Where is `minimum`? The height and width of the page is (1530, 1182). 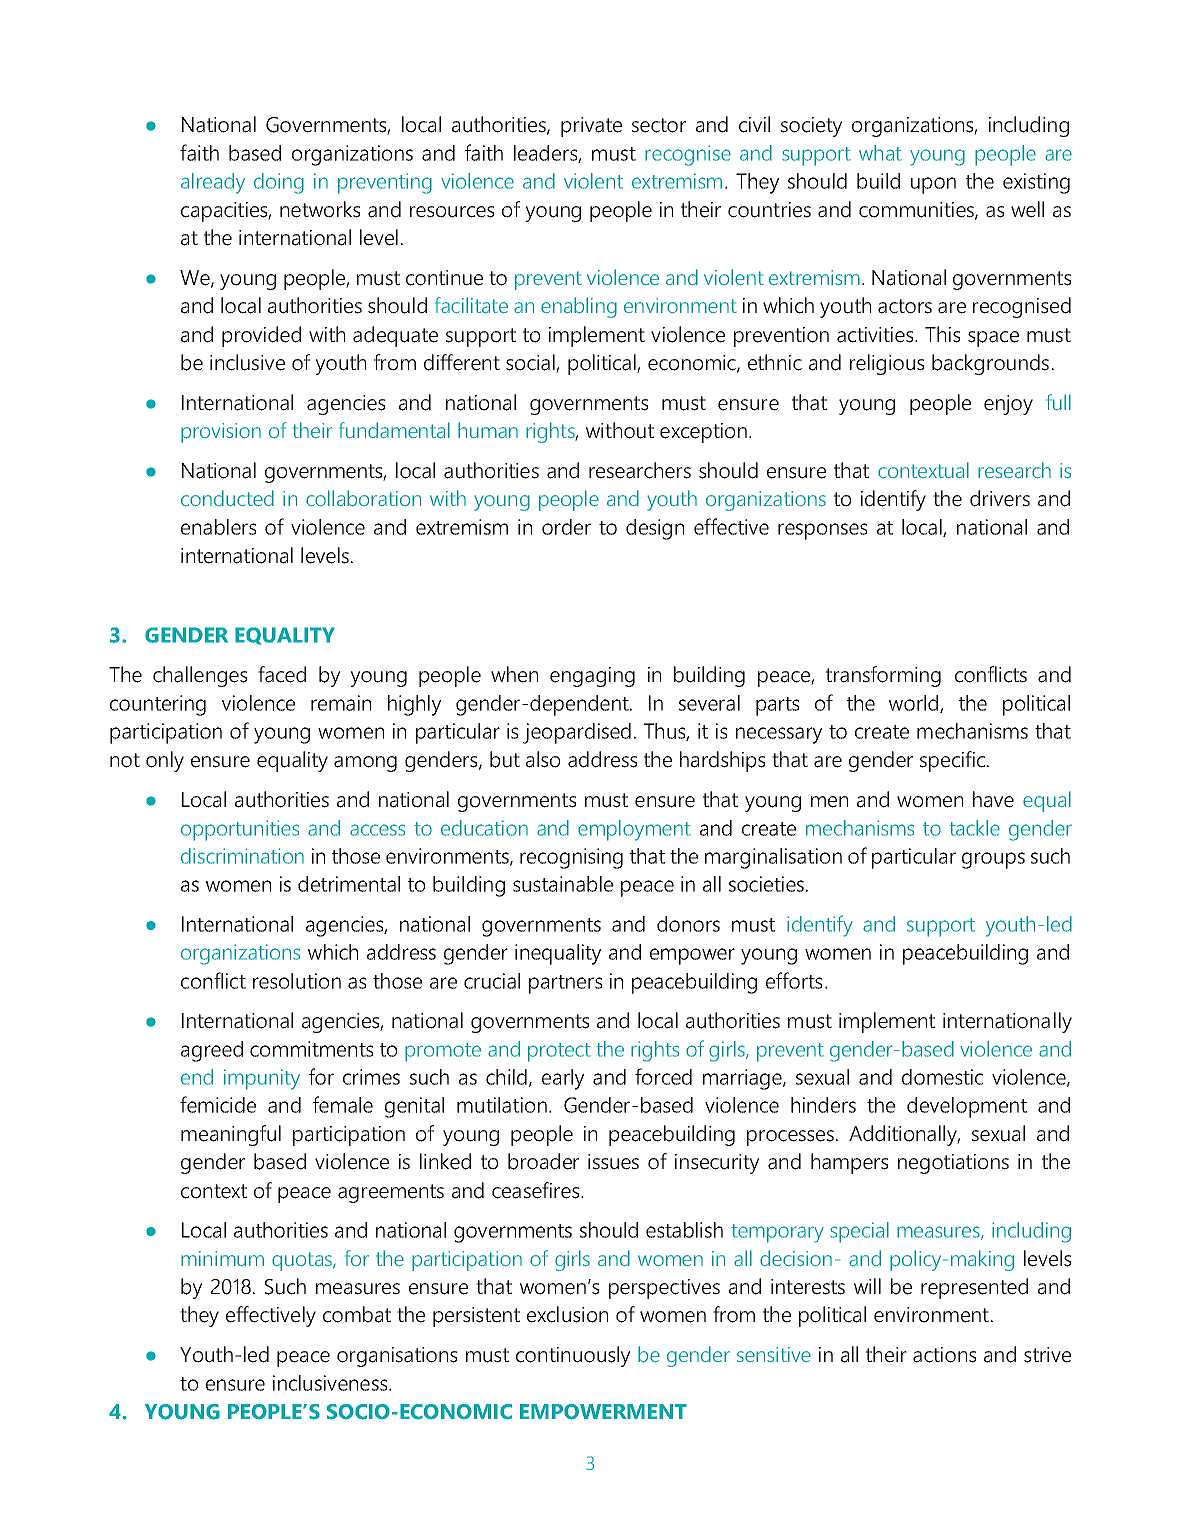 minimum is located at coordinates (222, 1258).
